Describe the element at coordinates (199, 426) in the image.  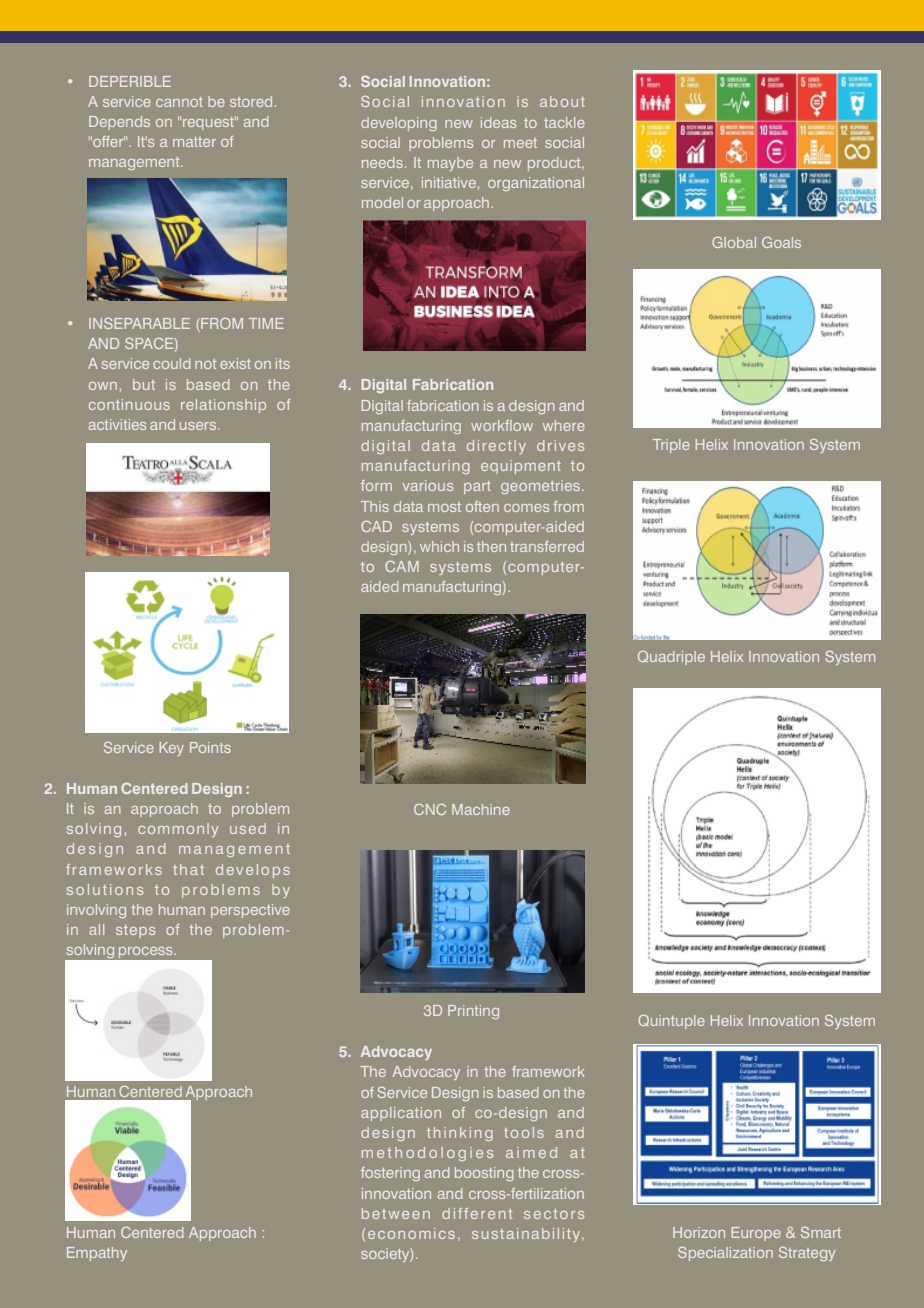
I see `users` at that location.
